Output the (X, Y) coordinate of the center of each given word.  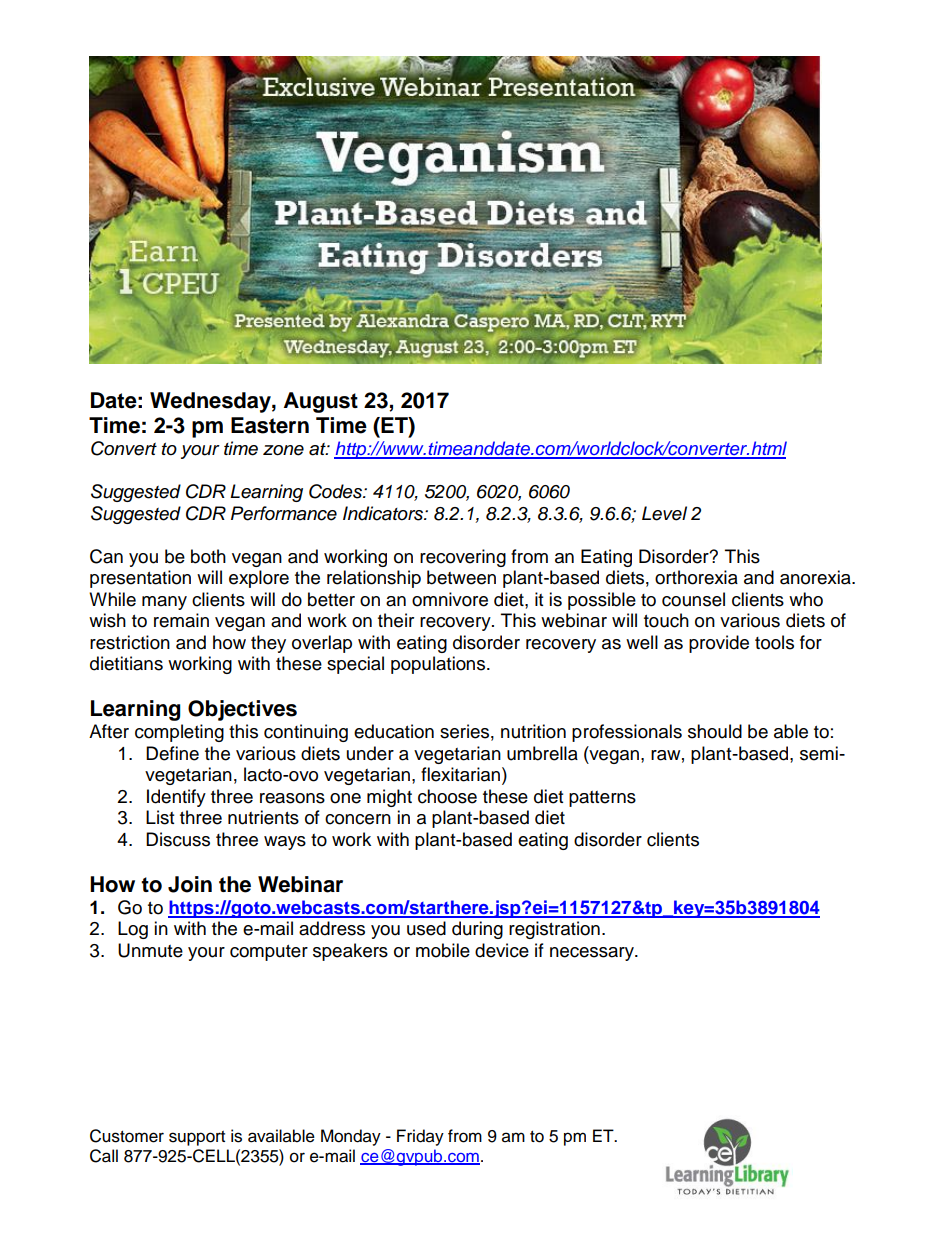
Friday (420, 1137)
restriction (130, 642)
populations (439, 665)
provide (719, 644)
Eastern (270, 425)
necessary (593, 954)
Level (664, 513)
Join (190, 884)
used (426, 928)
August (321, 402)
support (197, 1138)
